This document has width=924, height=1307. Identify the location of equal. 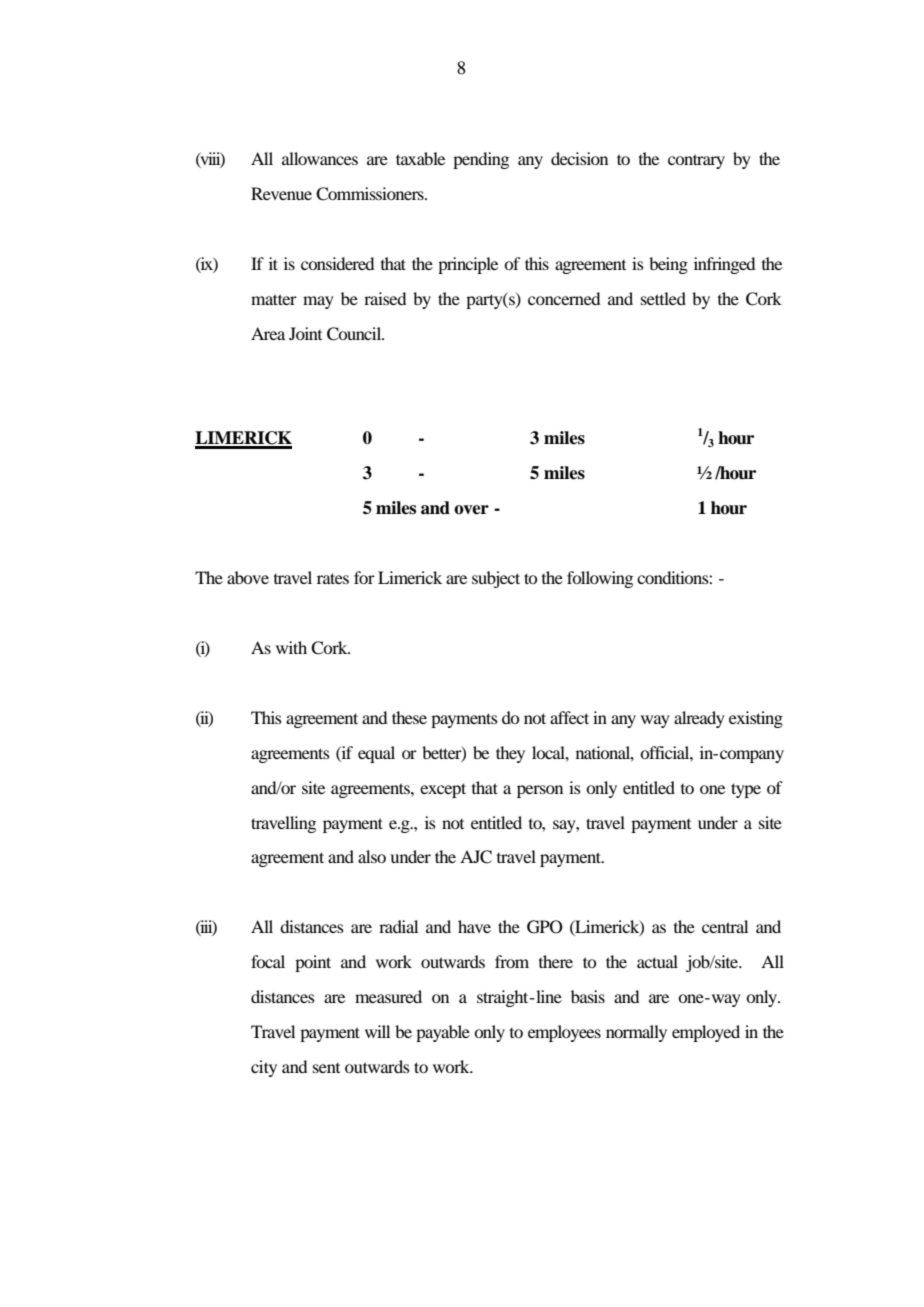
(376, 754).
